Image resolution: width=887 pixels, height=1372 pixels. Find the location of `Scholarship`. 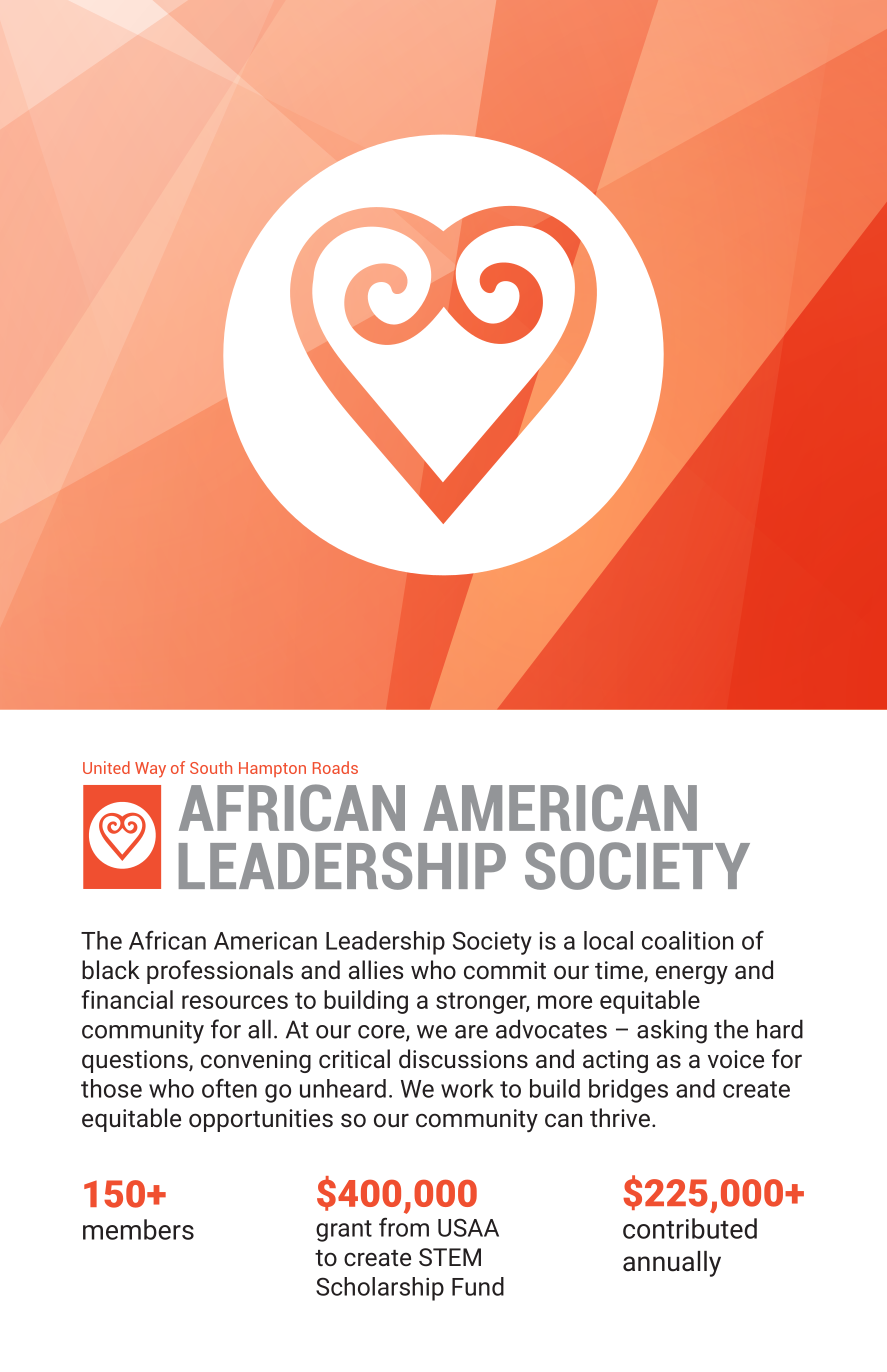

Scholarship is located at coordinates (380, 1289).
